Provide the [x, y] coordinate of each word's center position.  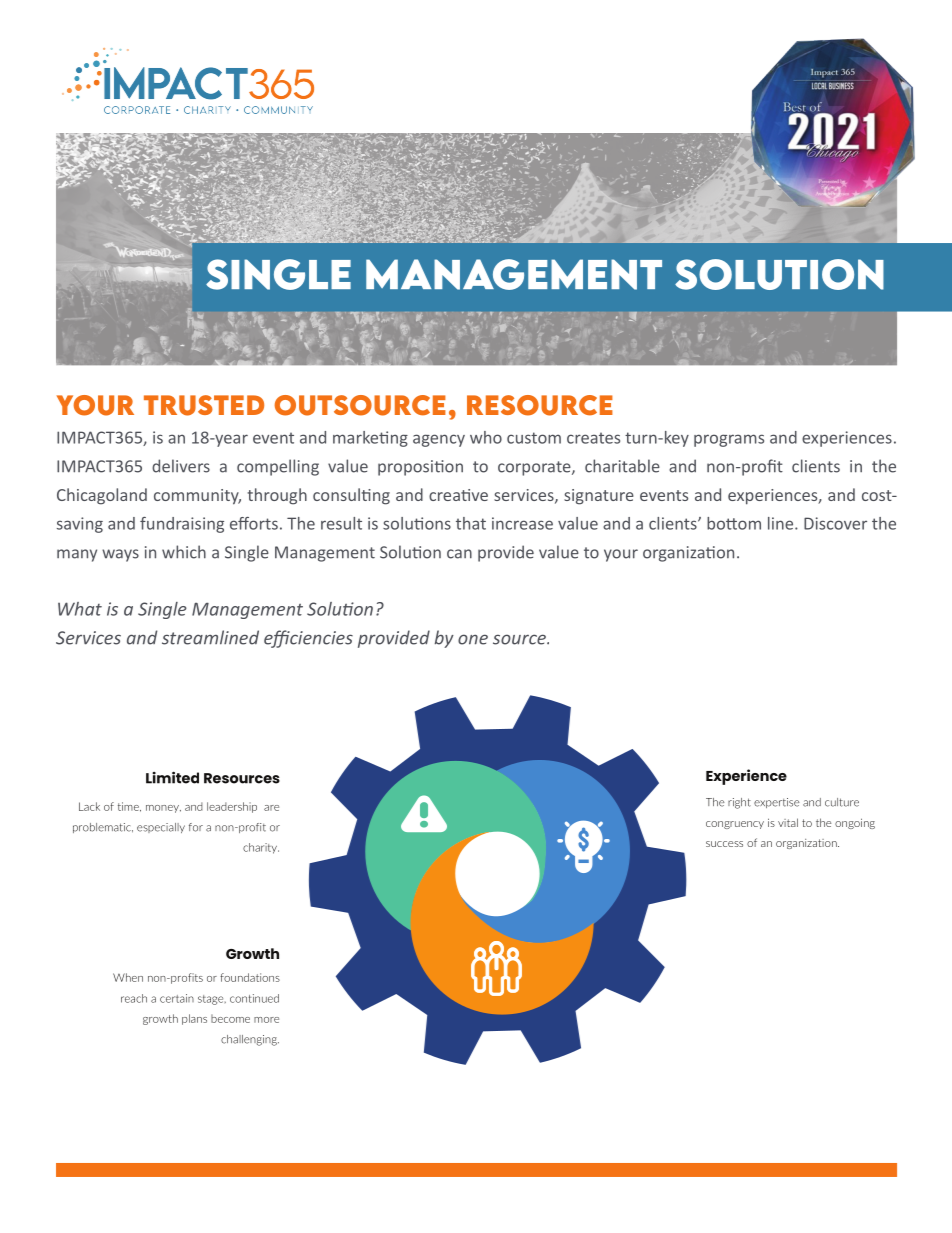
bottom [734, 523]
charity [261, 848]
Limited [172, 777]
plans [194, 1019]
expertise [777, 803]
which [184, 552]
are [271, 808]
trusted [204, 405]
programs [729, 440]
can [459, 554]
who [486, 437]
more [266, 1020]
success [724, 844]
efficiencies [308, 639]
